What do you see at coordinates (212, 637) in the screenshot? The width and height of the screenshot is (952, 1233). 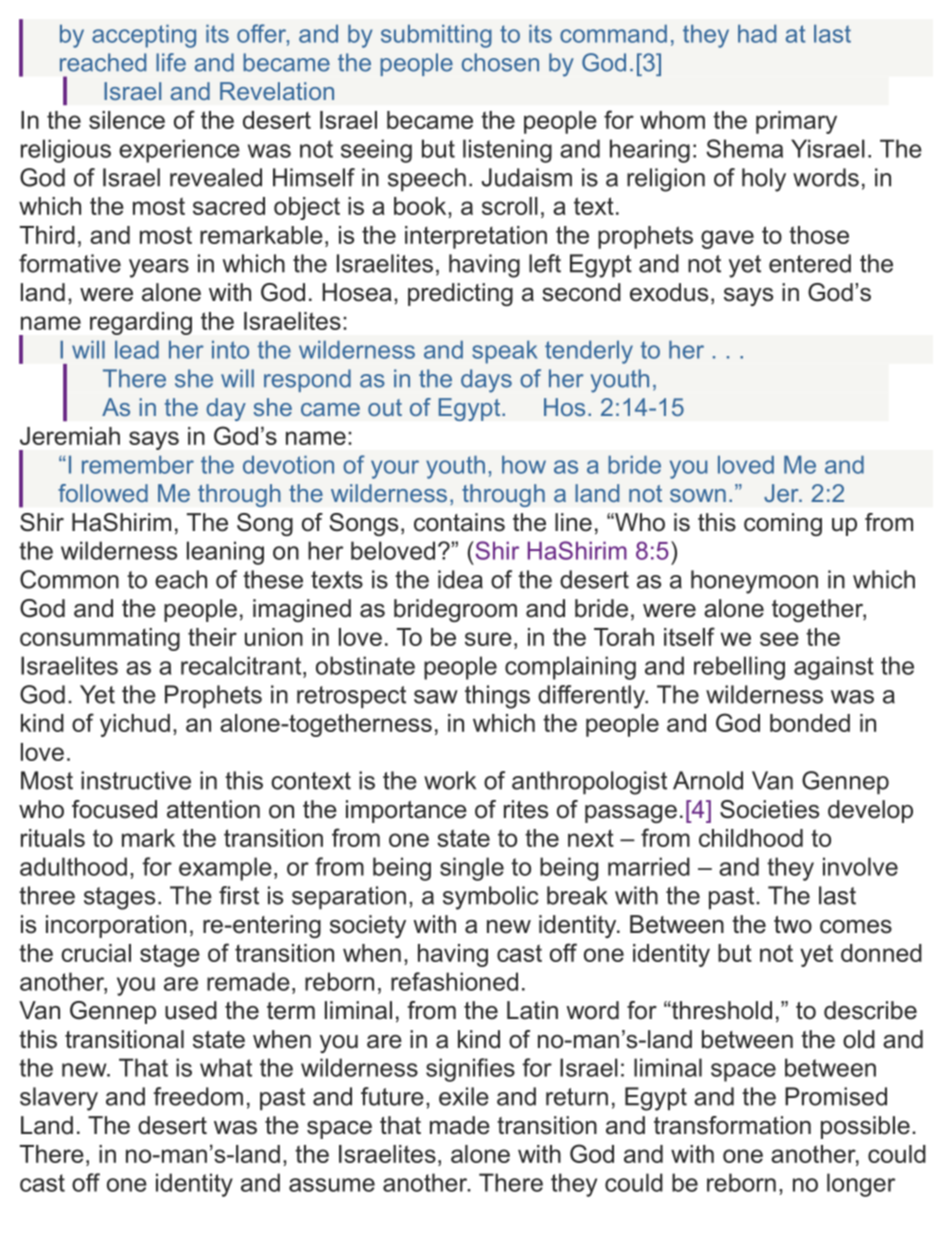 I see `their` at bounding box center [212, 637].
